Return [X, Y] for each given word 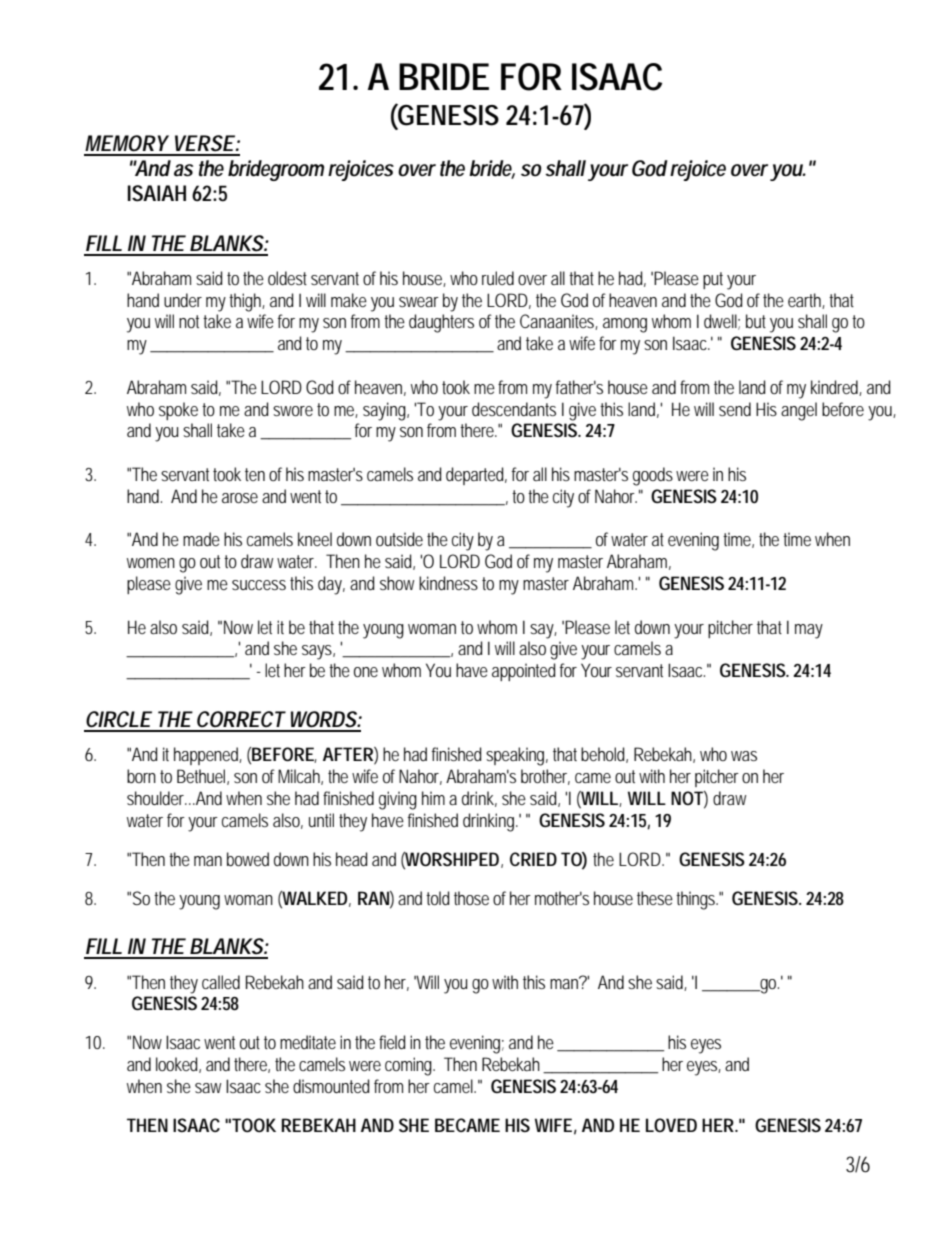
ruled [498, 278]
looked [178, 1065]
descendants [514, 409]
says [318, 652]
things [697, 900]
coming [410, 1066]
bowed [248, 859]
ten [255, 474]
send [735, 409]
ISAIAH [157, 193]
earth [806, 301]
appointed [524, 672]
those [471, 898]
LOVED [671, 1125]
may [809, 631]
